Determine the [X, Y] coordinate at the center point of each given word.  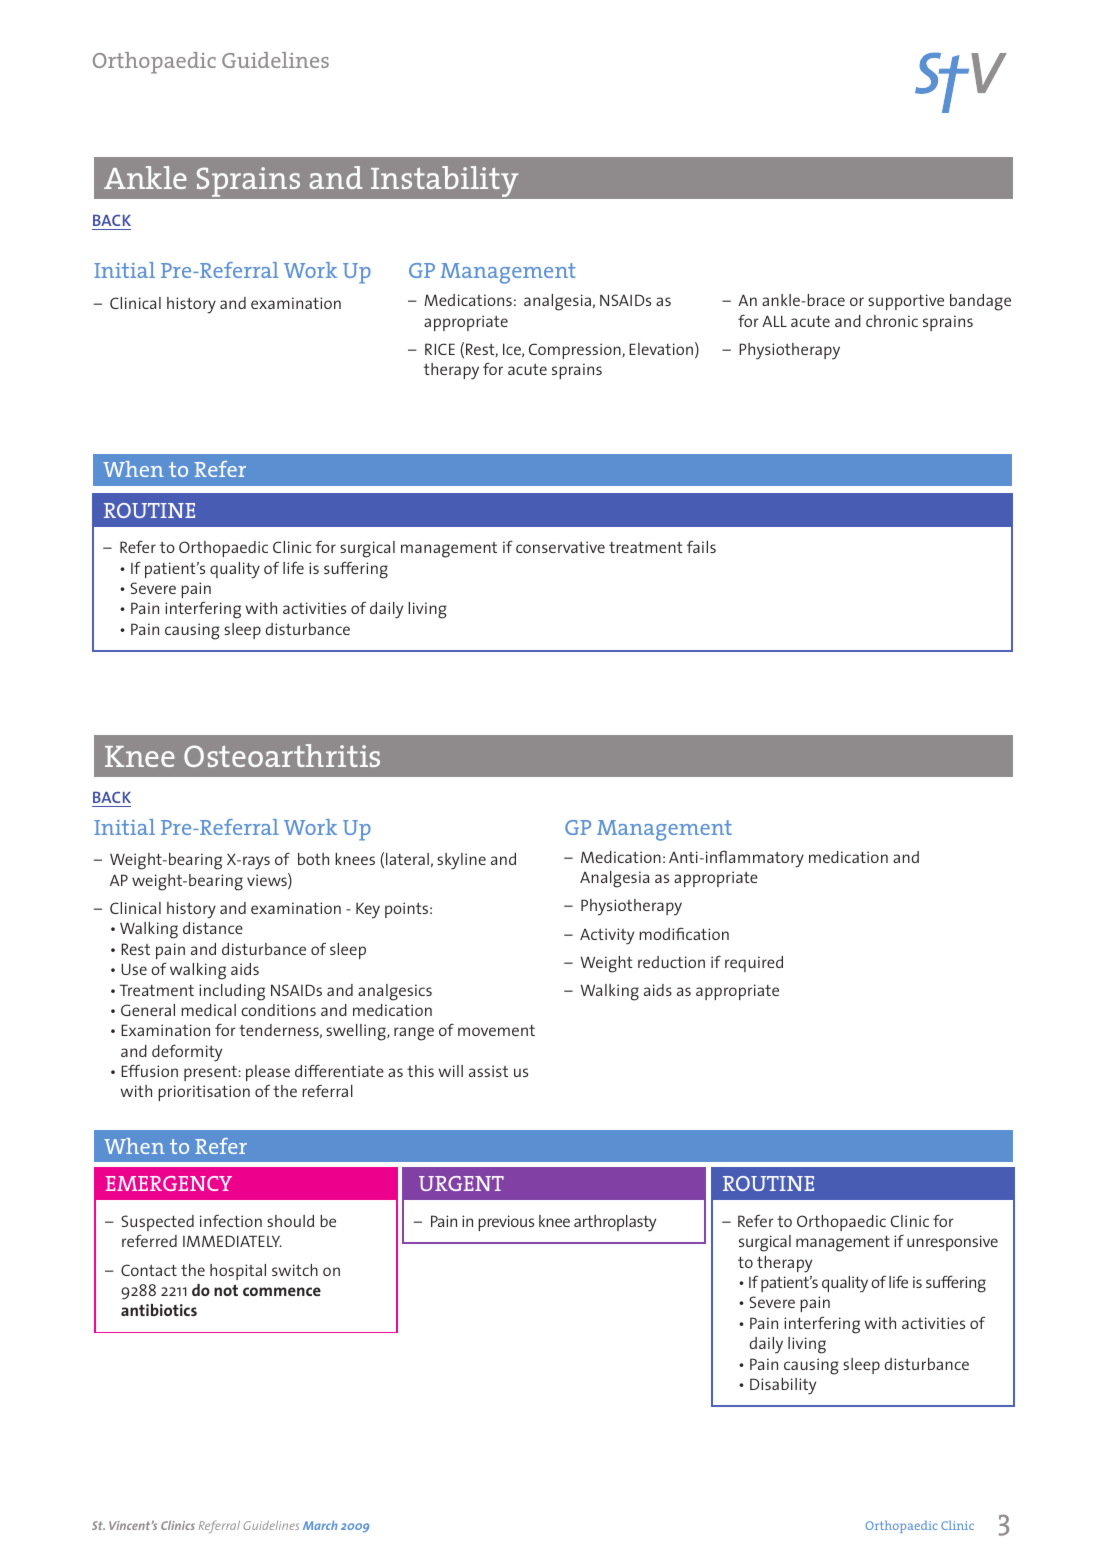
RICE [440, 349]
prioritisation [204, 1093]
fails [701, 547]
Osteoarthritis [282, 755]
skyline [461, 861]
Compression [576, 351]
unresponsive [952, 1243]
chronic [892, 321]
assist [488, 1071]
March [320, 1525]
